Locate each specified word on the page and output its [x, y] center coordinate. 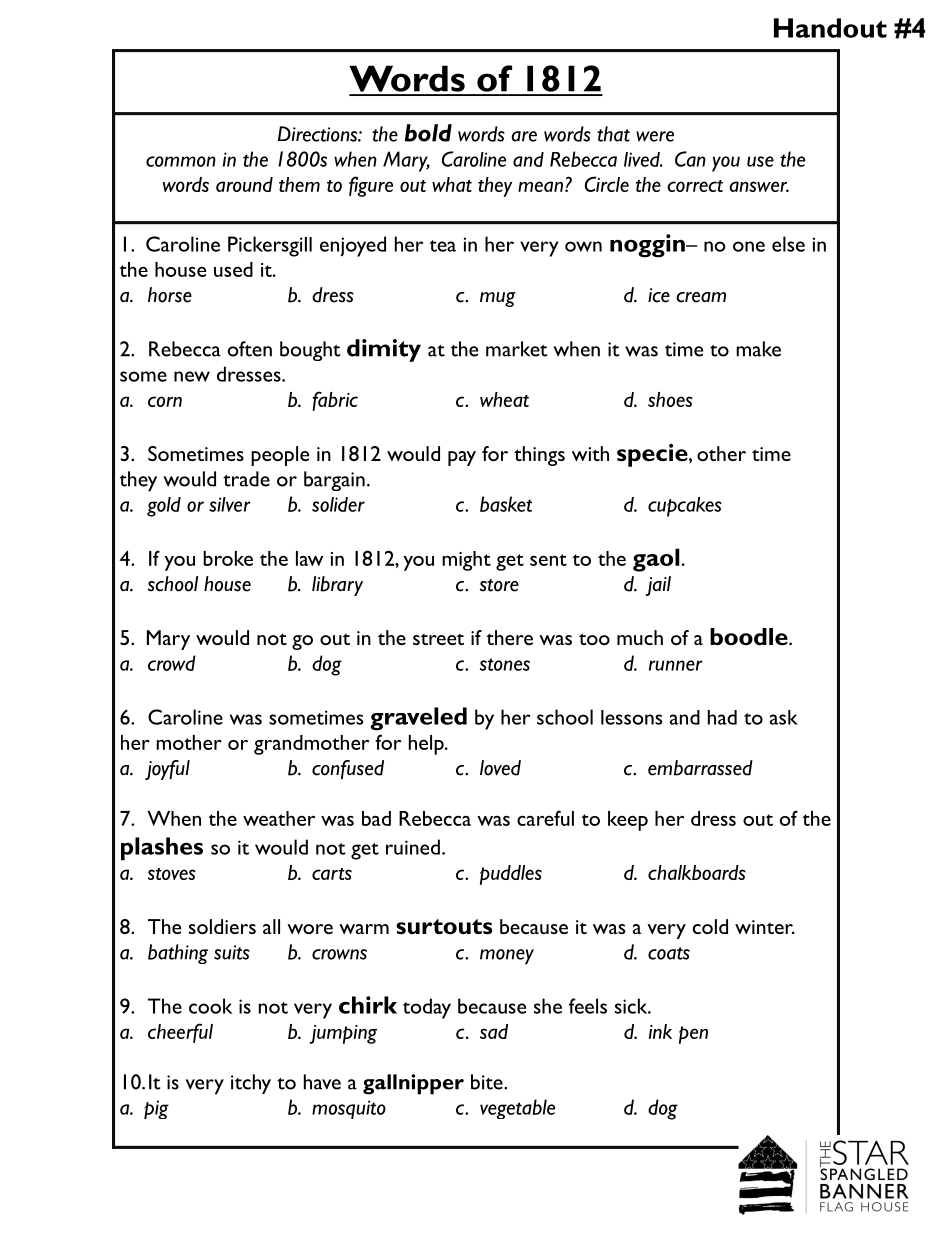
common [181, 161]
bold [428, 133]
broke [228, 558]
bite [488, 1082]
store [499, 585]
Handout [830, 28]
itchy [251, 1084]
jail [658, 586]
